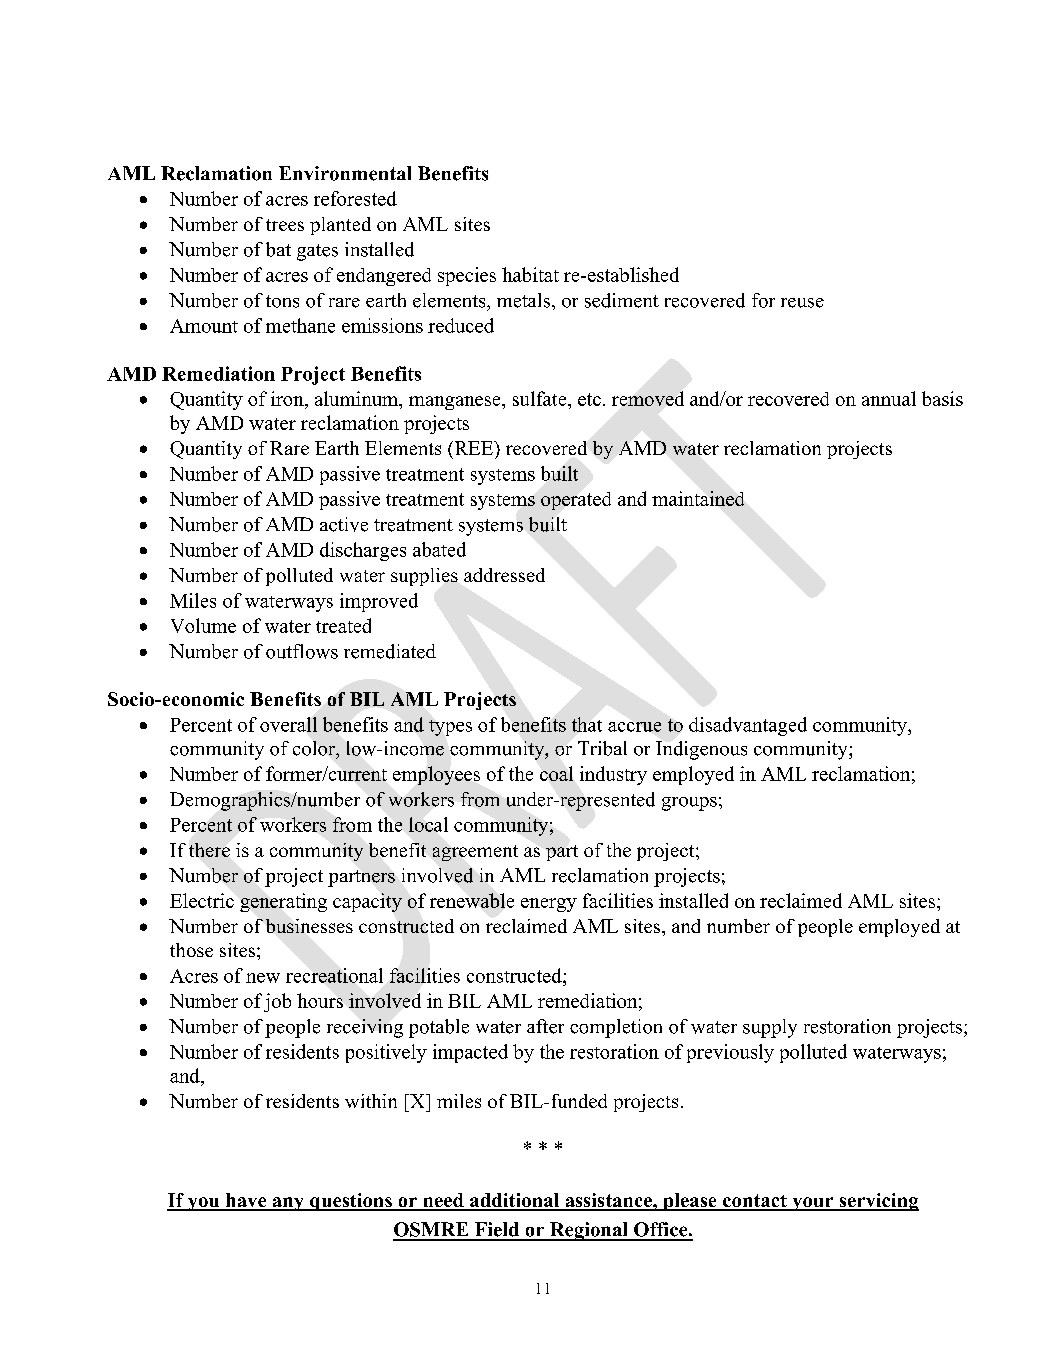 The image size is (1060, 1372). Describe the element at coordinates (587, 724) in the page. I see `that` at that location.
